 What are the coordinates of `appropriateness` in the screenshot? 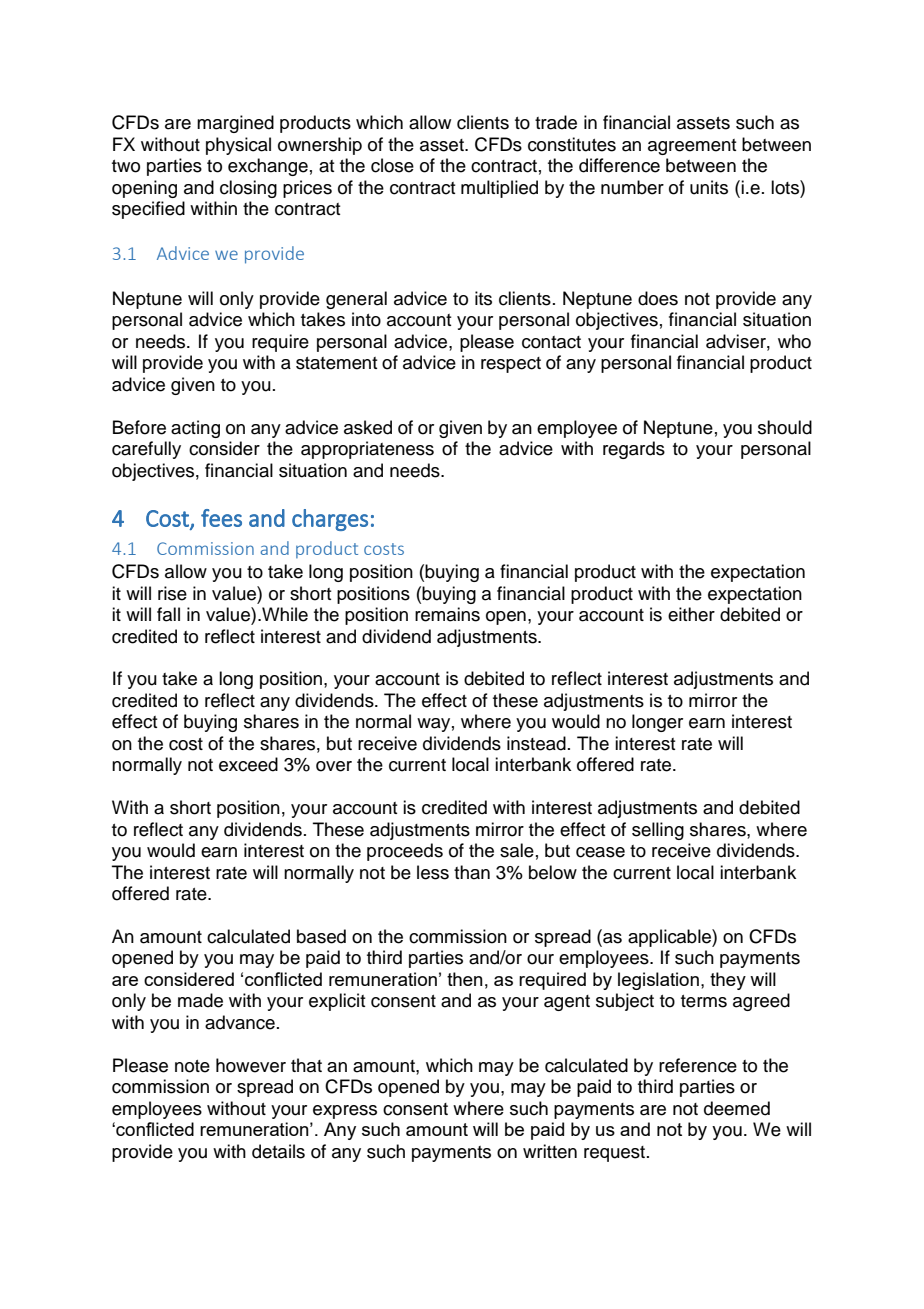 It's located at (367, 450).
